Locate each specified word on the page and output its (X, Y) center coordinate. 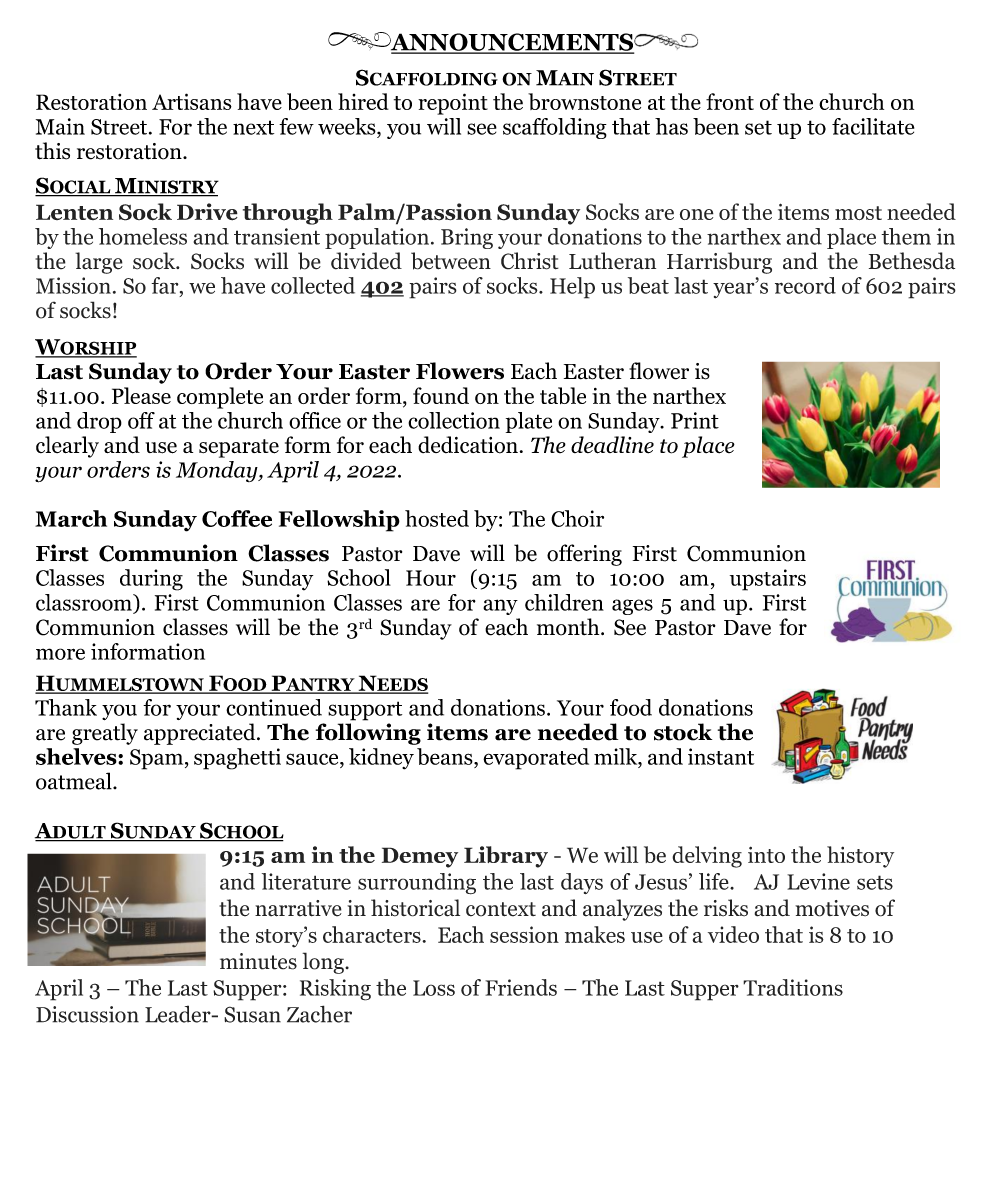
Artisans (192, 101)
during (151, 580)
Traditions (793, 987)
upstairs (768, 580)
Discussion (87, 1014)
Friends (521, 987)
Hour (431, 578)
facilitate (873, 126)
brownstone (584, 101)
